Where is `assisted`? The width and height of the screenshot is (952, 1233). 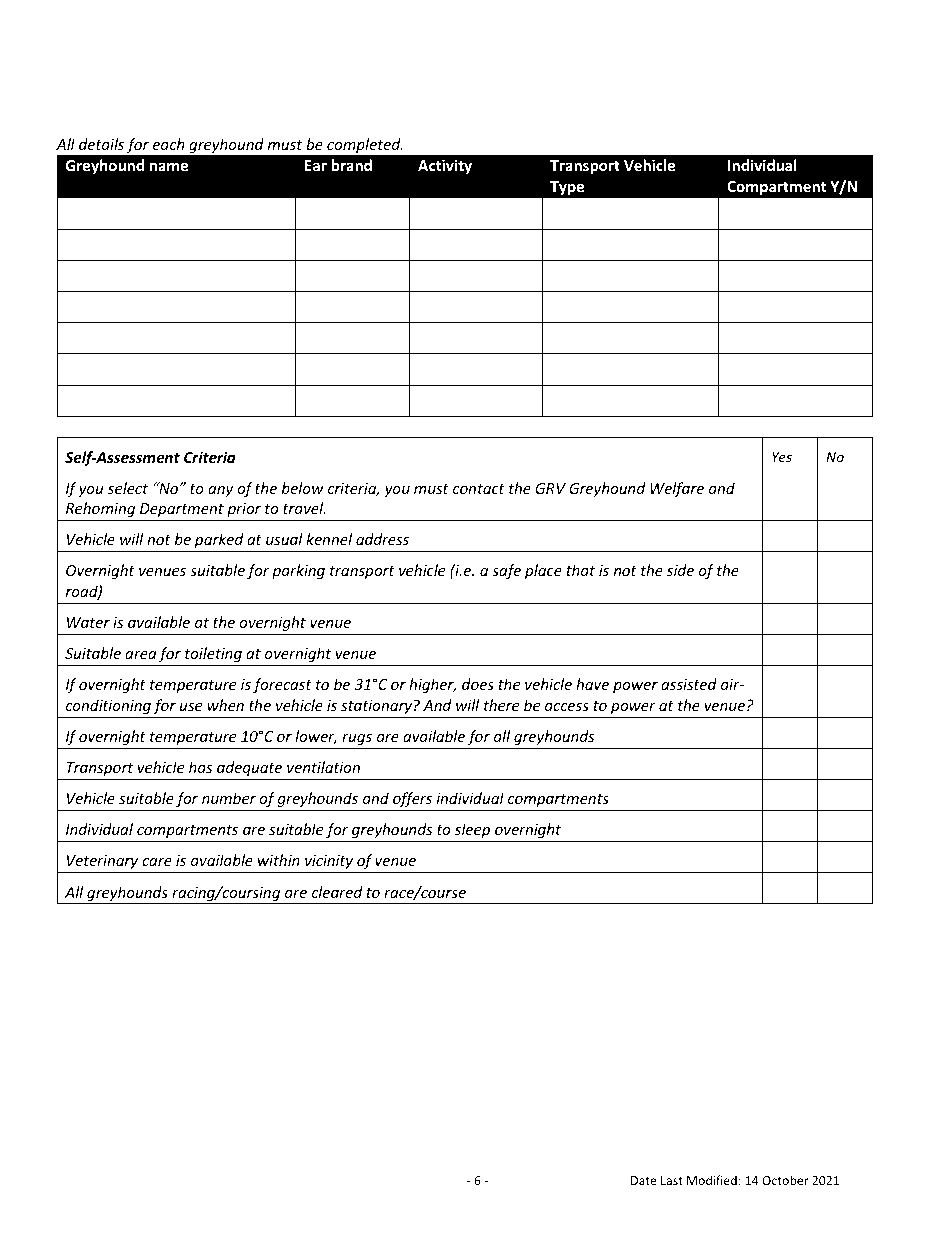 assisted is located at coordinates (689, 684).
